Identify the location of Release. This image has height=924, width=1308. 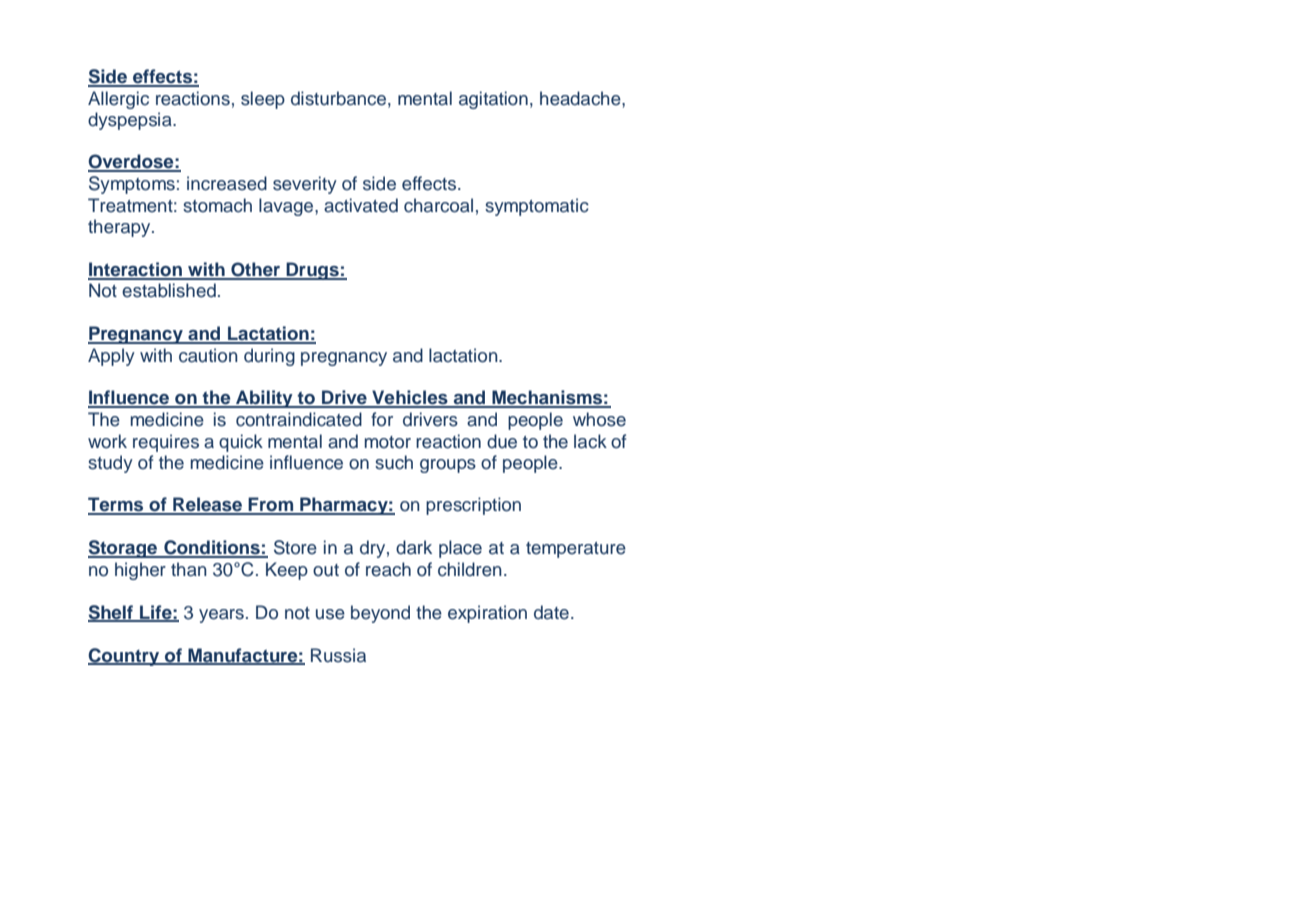
(208, 505).
